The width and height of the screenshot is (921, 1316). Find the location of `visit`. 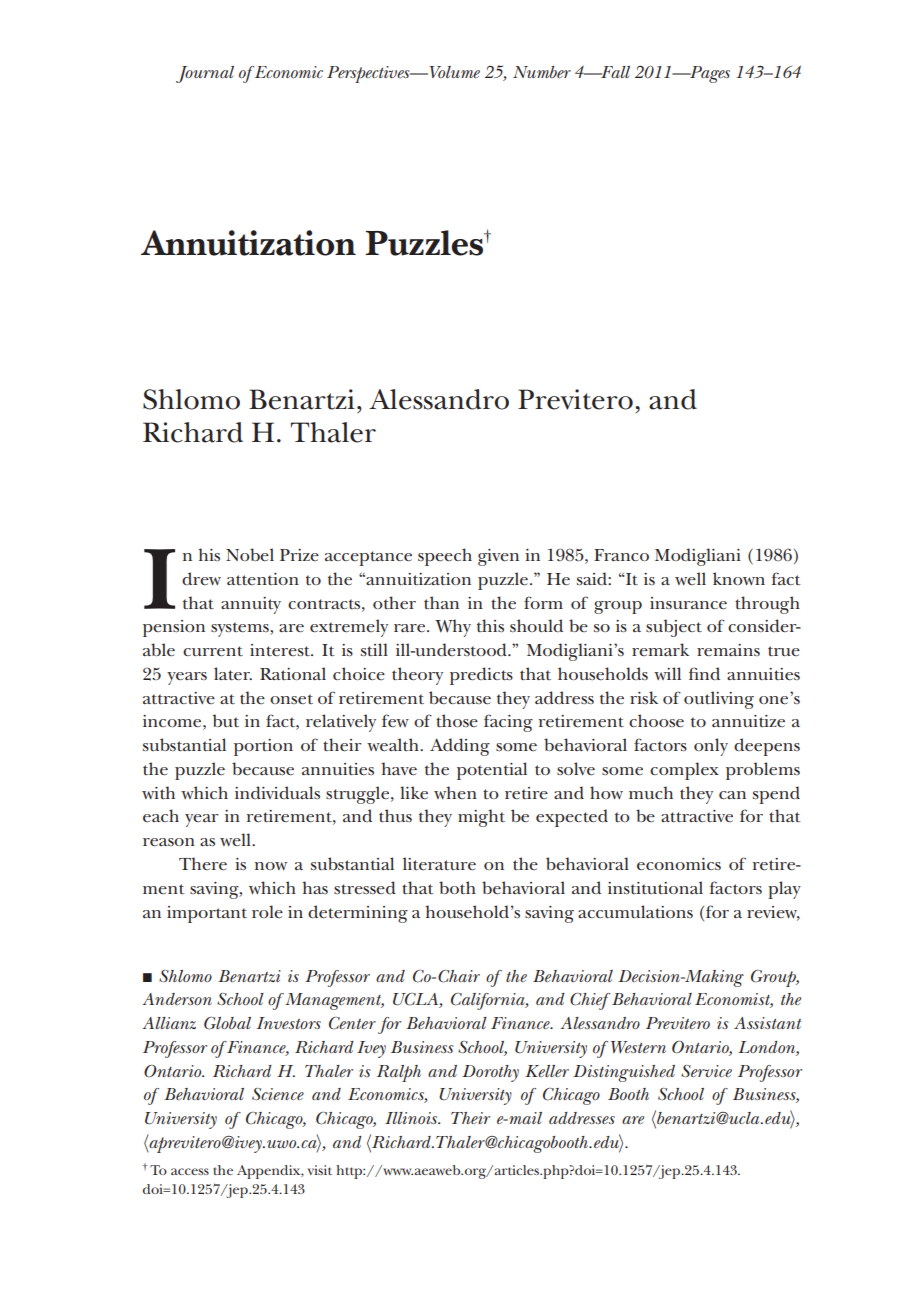

visit is located at coordinates (320, 1170).
